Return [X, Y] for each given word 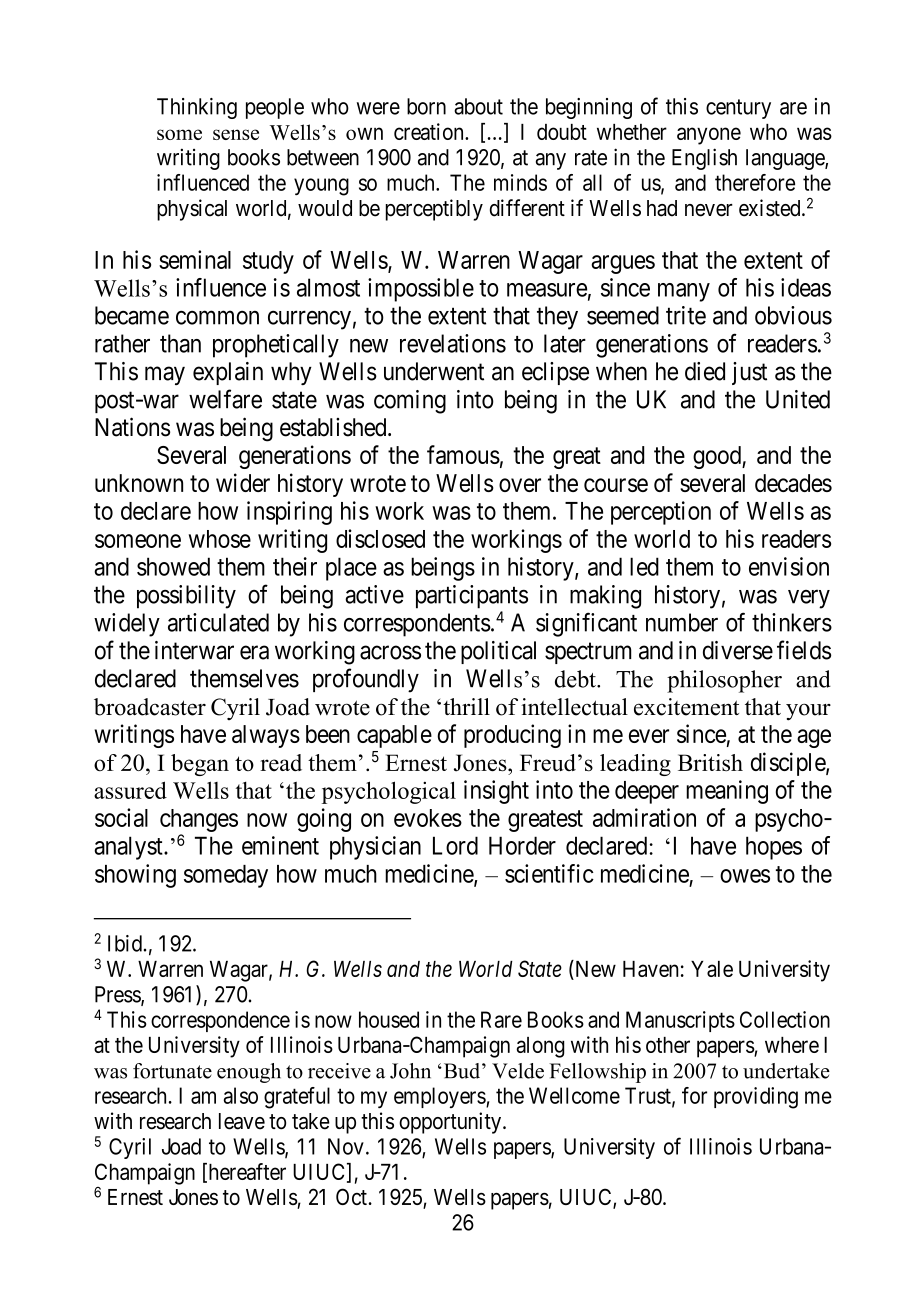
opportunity [451, 1123]
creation [430, 131]
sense [236, 134]
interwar [194, 650]
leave [242, 1121]
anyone [709, 136]
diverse [738, 650]
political [498, 652]
